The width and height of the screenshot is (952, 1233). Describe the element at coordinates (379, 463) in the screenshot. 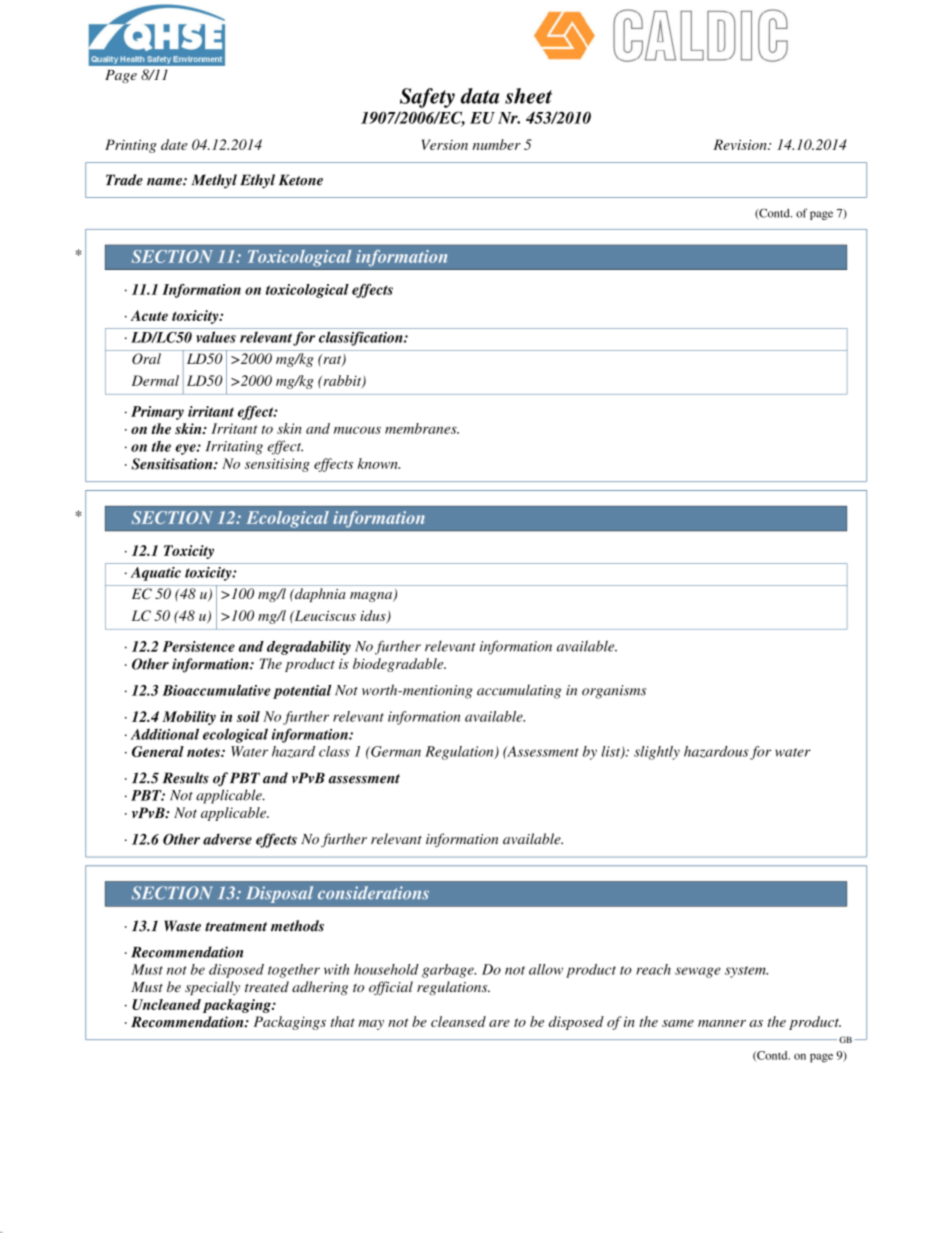

I see `known` at that location.
